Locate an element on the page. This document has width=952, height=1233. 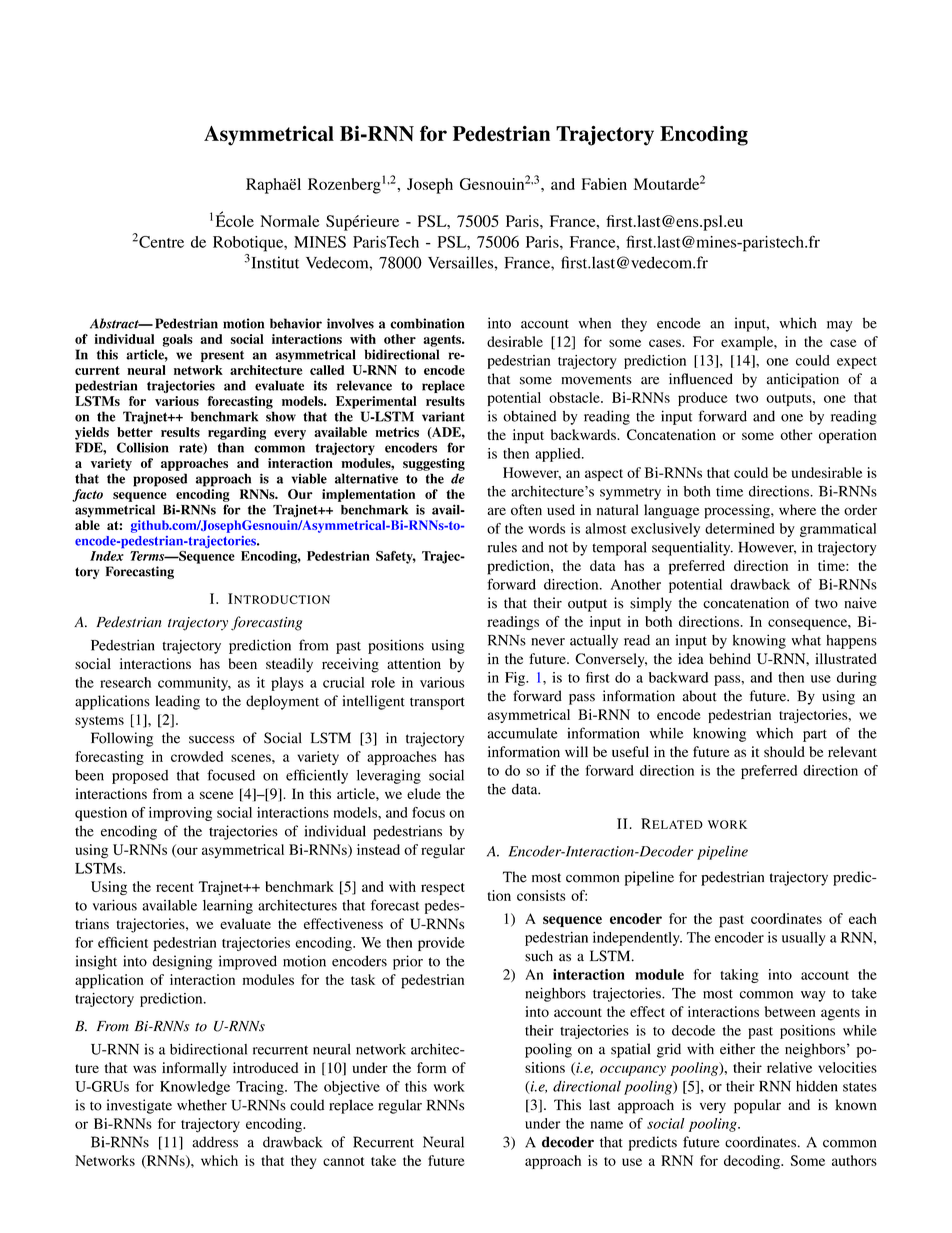
respect is located at coordinates (443, 889).
